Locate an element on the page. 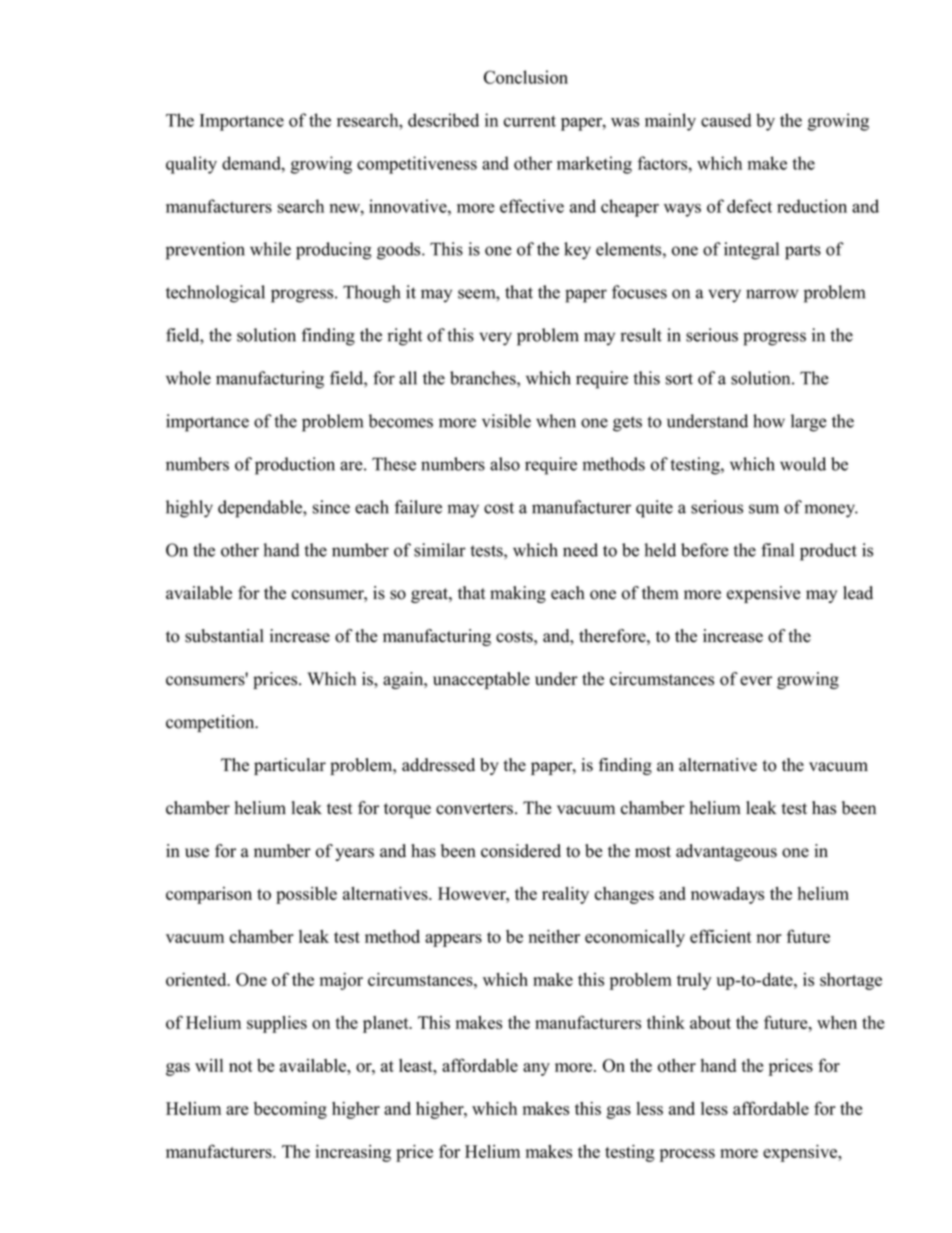 The image size is (952, 1233). final is located at coordinates (777, 550).
